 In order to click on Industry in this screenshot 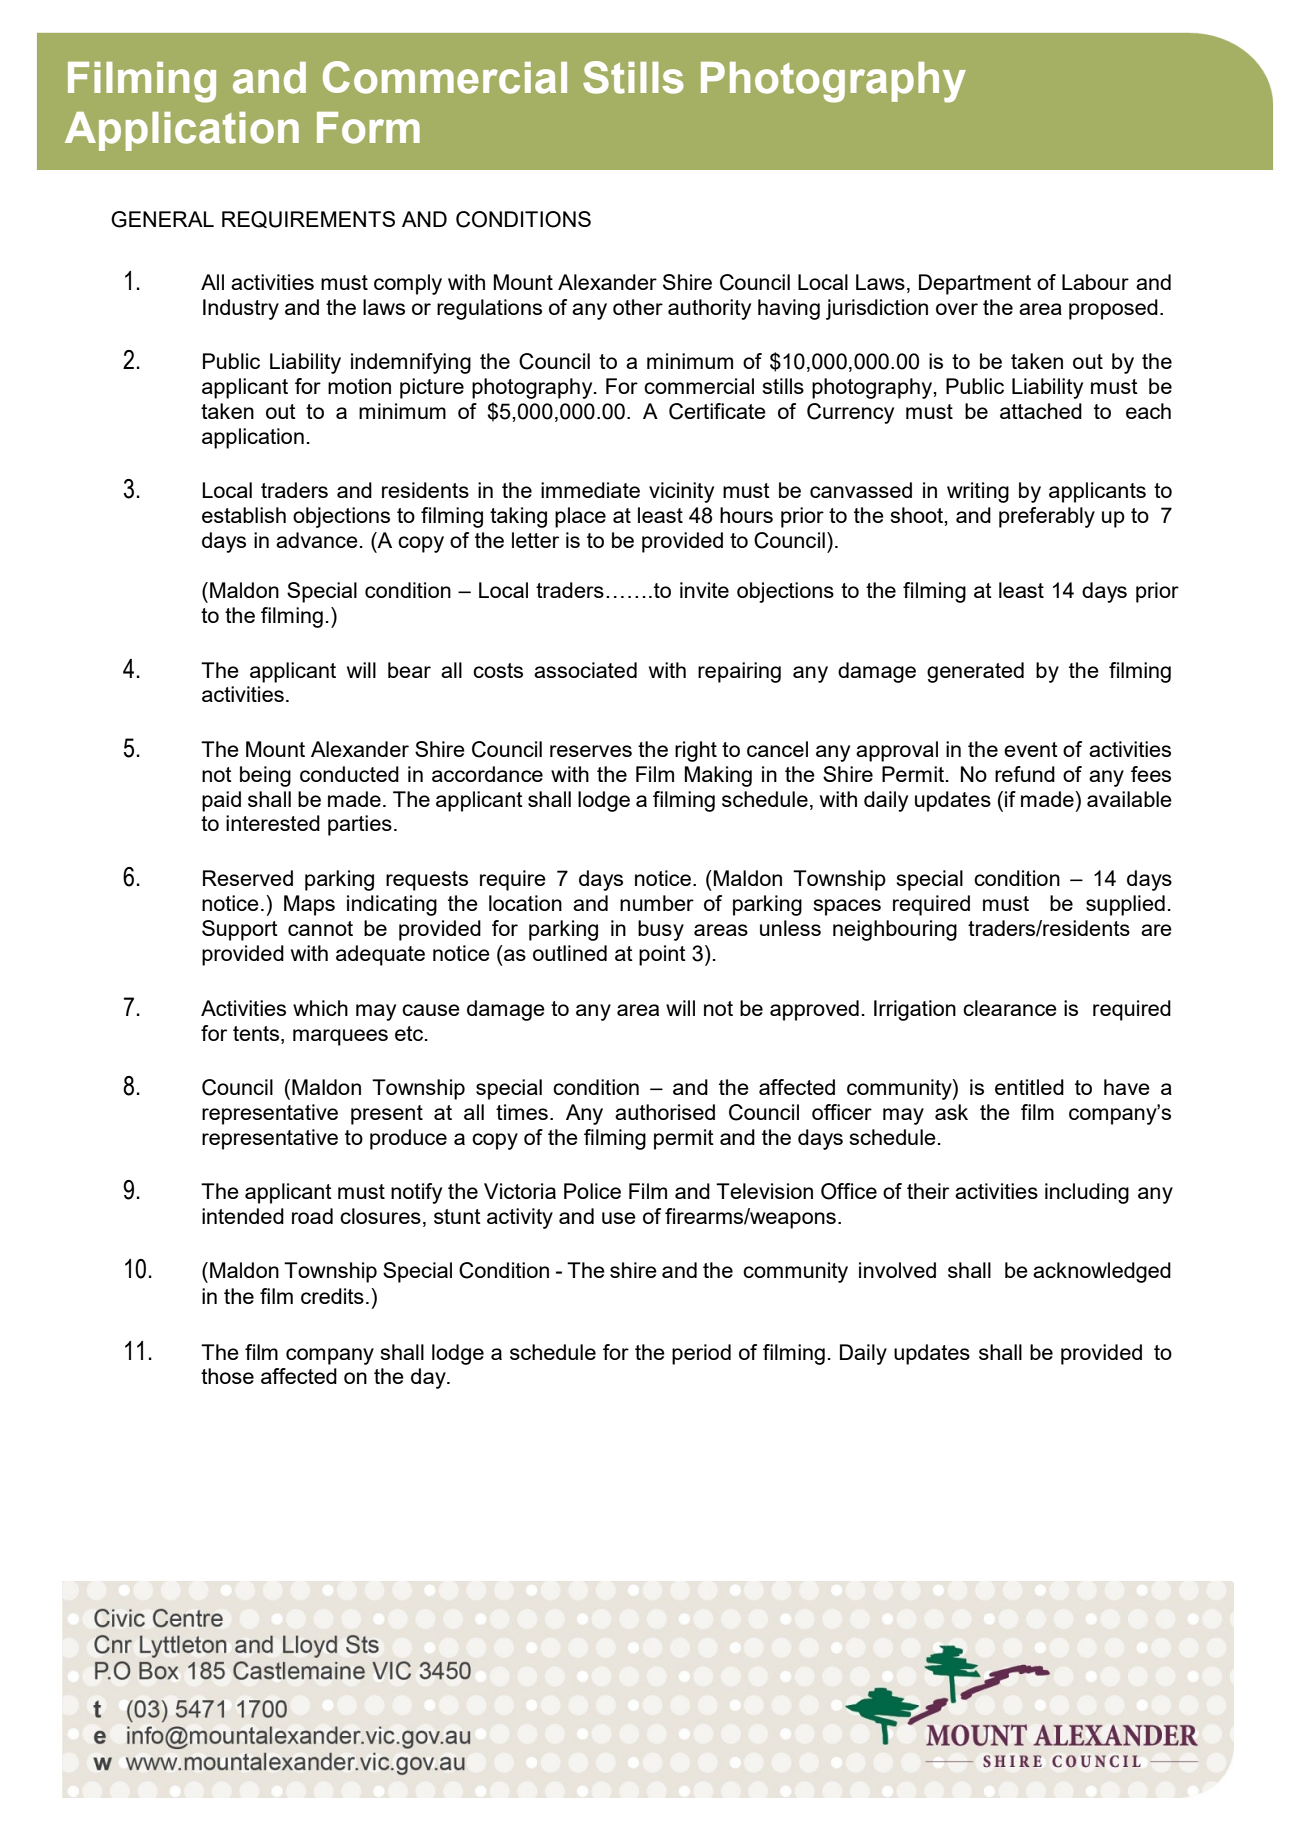, I will do `click(241, 309)`.
